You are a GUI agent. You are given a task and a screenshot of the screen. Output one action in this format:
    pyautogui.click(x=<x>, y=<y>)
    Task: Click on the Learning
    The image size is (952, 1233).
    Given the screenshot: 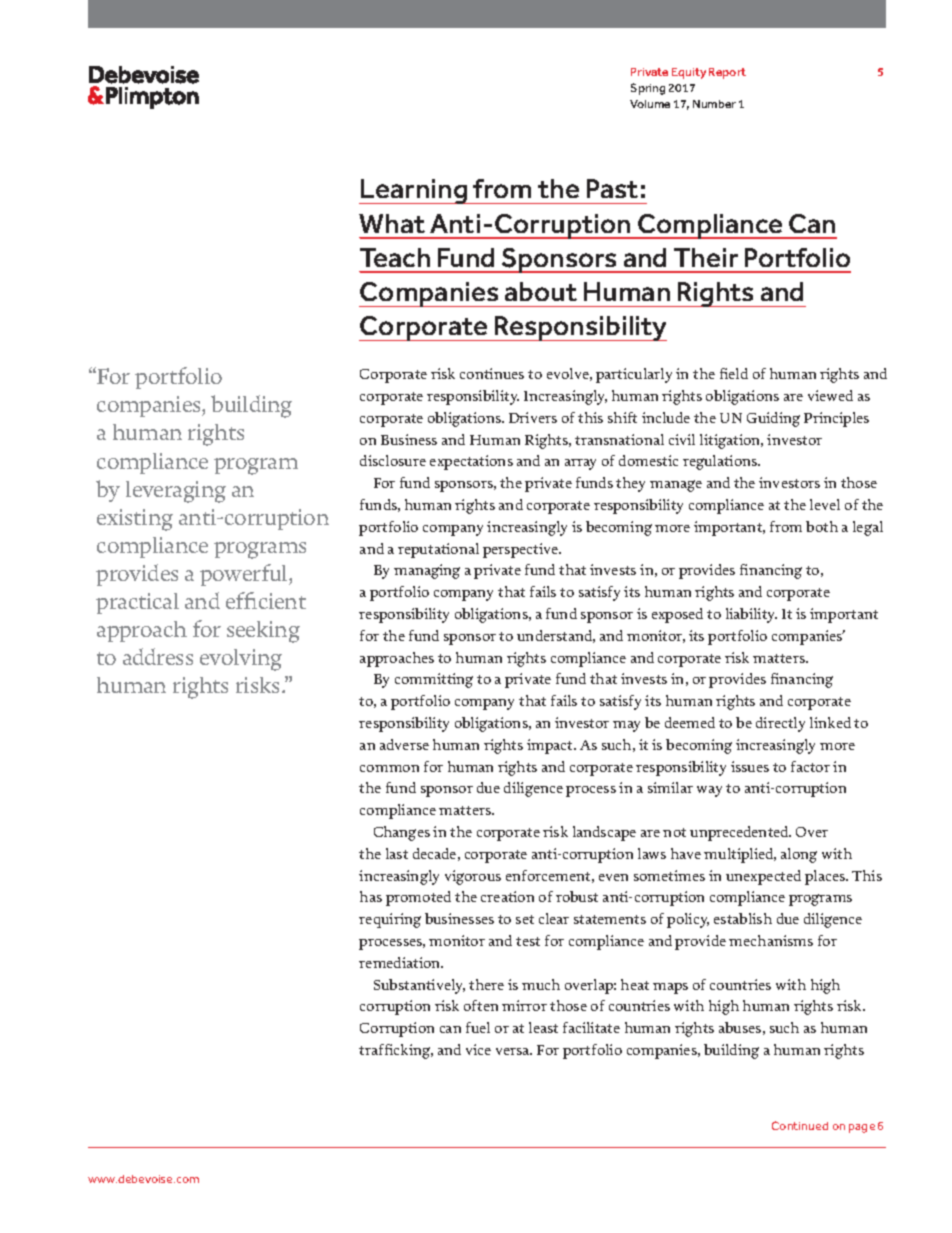 What is the action you would take?
    pyautogui.click(x=414, y=191)
